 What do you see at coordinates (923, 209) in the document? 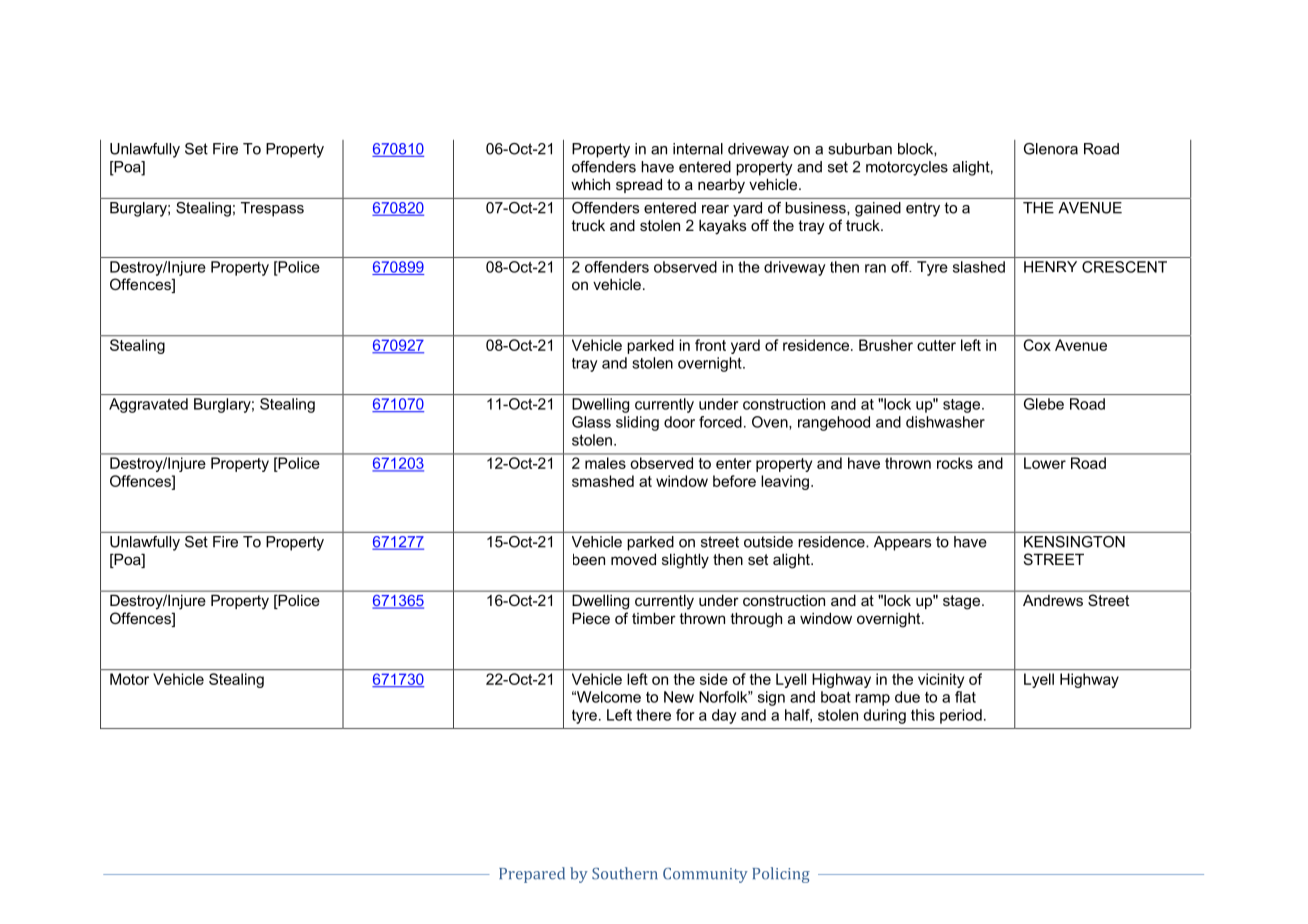
I see `entry` at bounding box center [923, 209].
